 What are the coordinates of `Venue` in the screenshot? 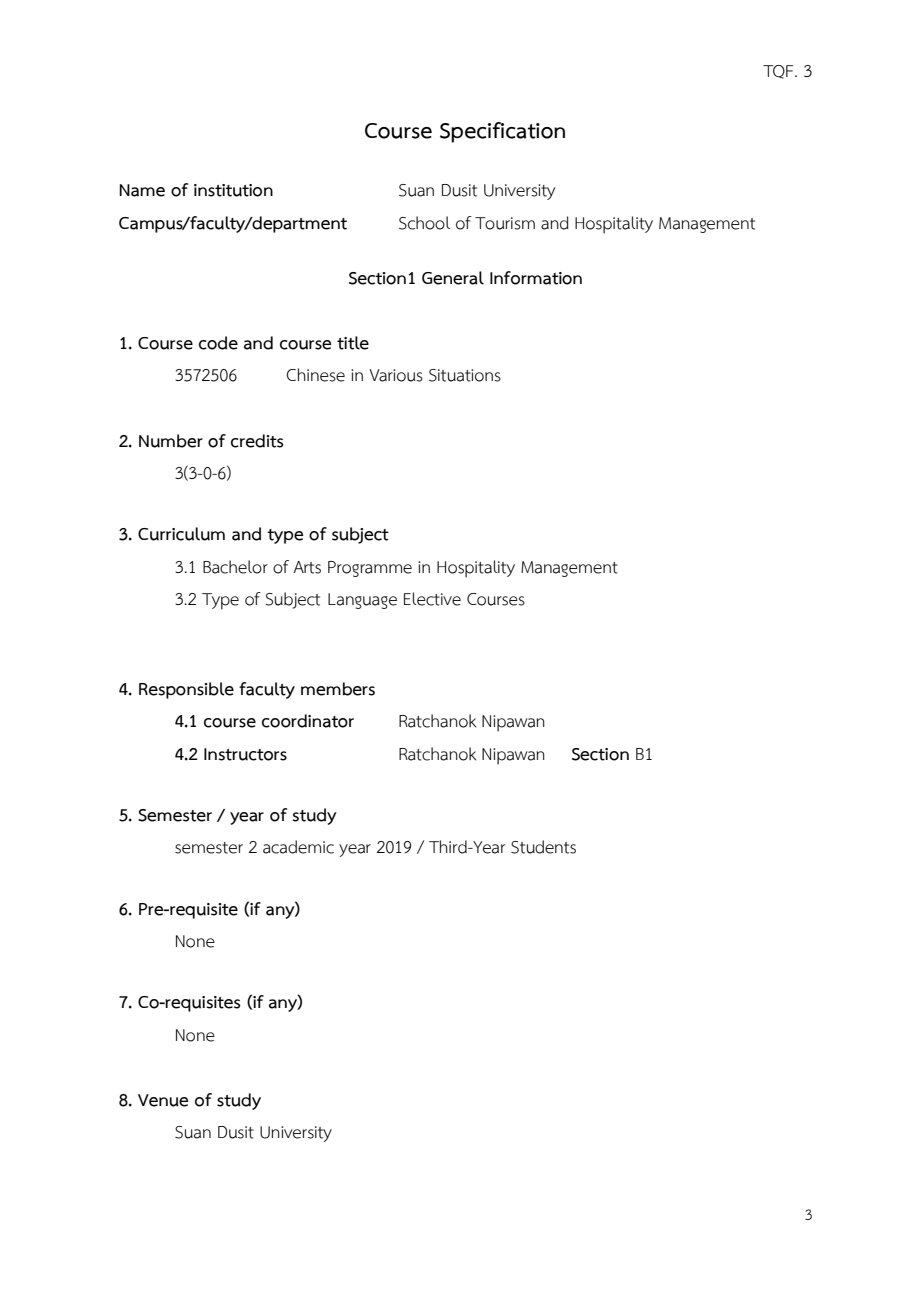 It's located at (163, 1100).
